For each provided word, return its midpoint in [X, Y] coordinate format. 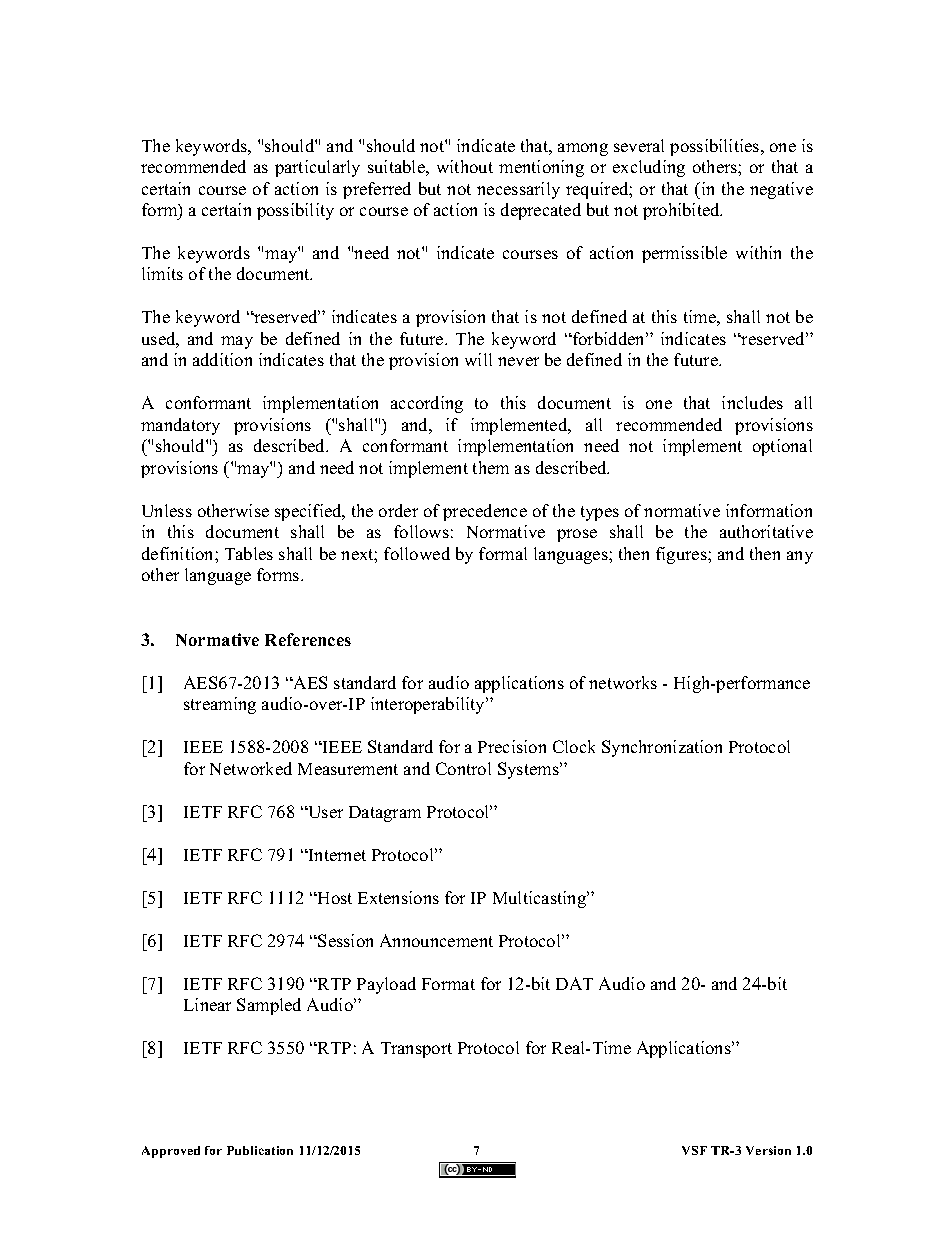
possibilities [716, 147]
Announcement [436, 940]
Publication [260, 1150]
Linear [207, 1004]
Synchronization [662, 748]
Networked [251, 768]
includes [752, 402]
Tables [249, 553]
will [478, 359]
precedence [485, 512]
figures [682, 555]
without [465, 166]
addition [222, 359]
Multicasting [541, 899]
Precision [512, 746]
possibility [295, 211]
